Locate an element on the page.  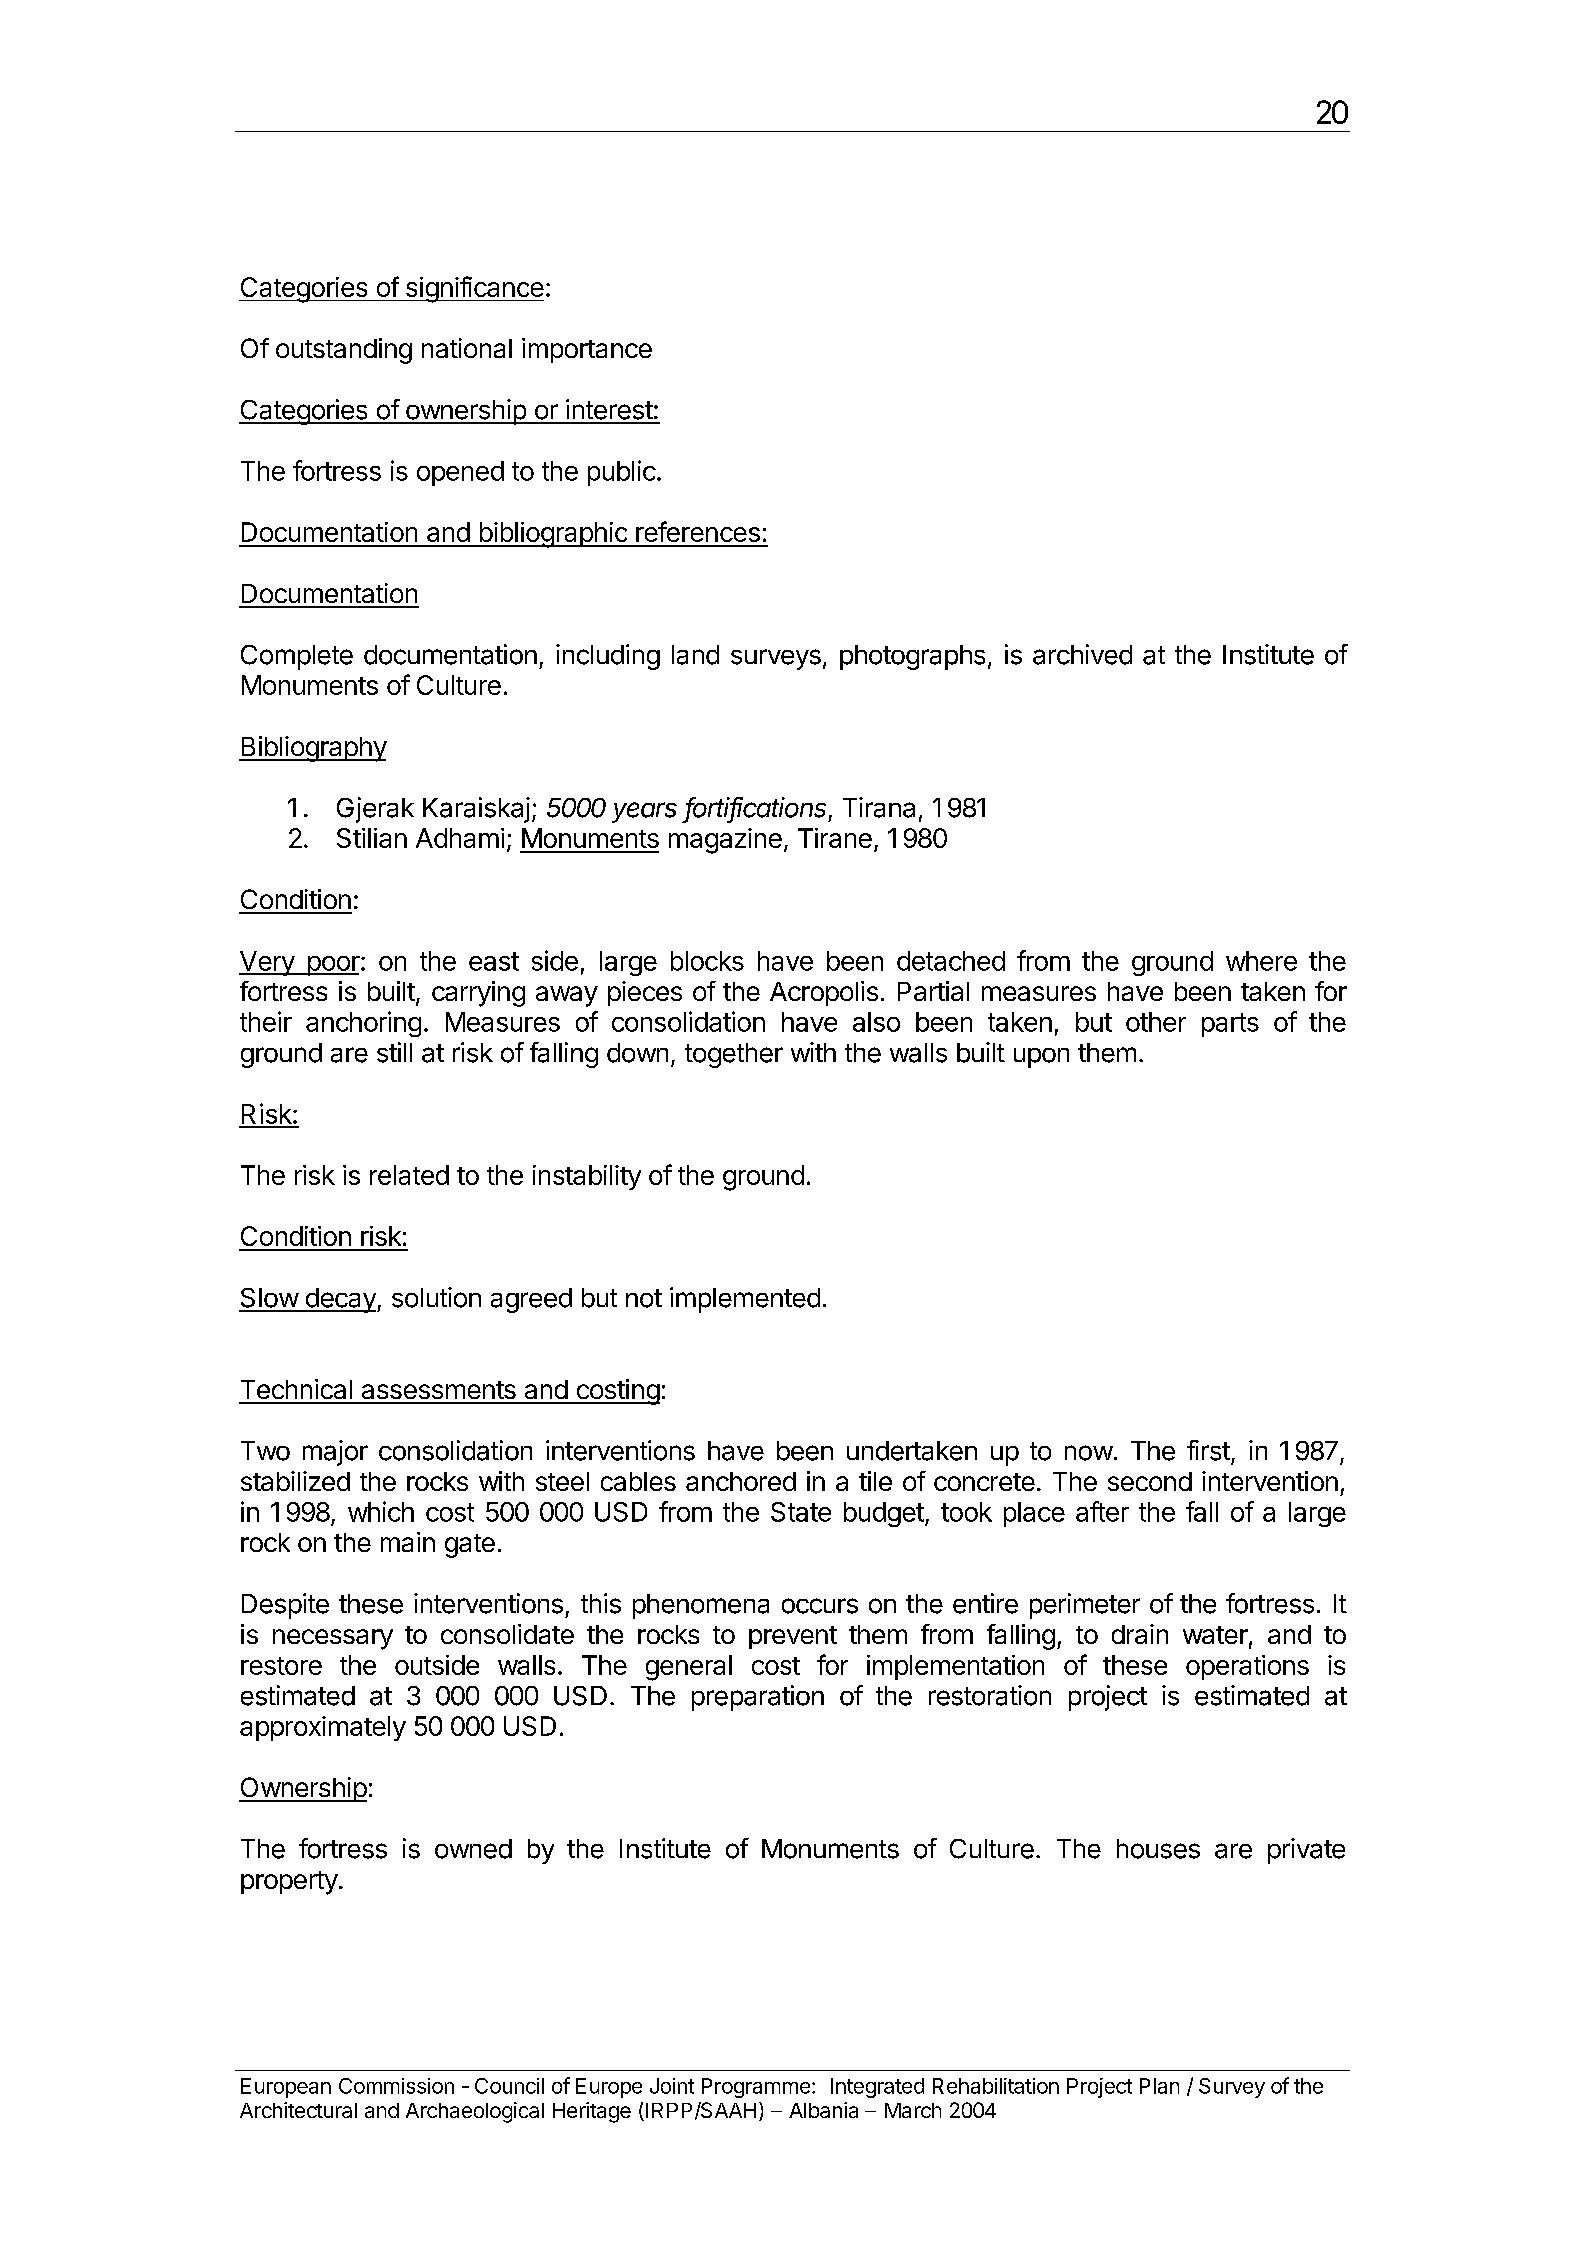
outstanding is located at coordinates (344, 351).
